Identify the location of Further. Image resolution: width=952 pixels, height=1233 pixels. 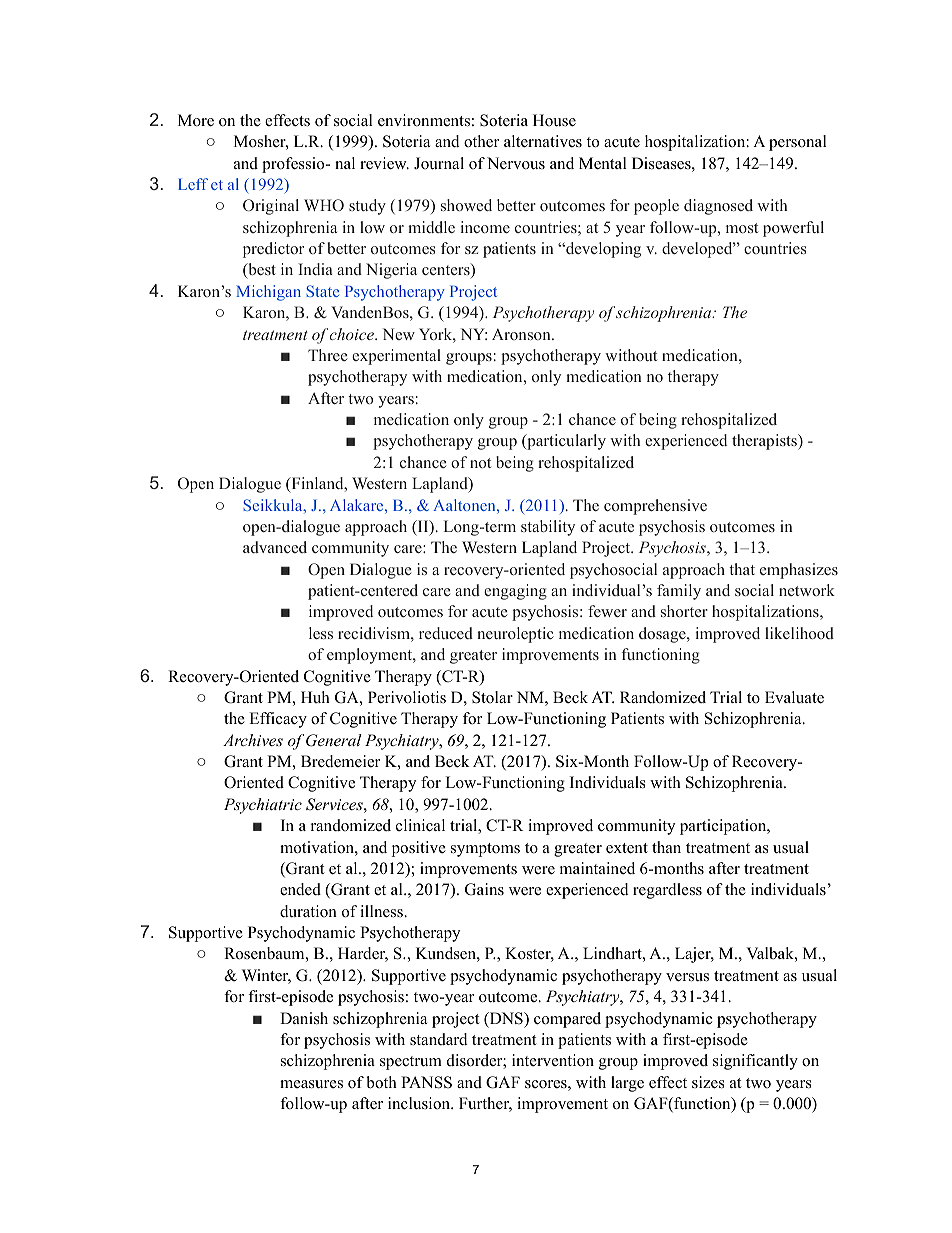
(485, 1104).
